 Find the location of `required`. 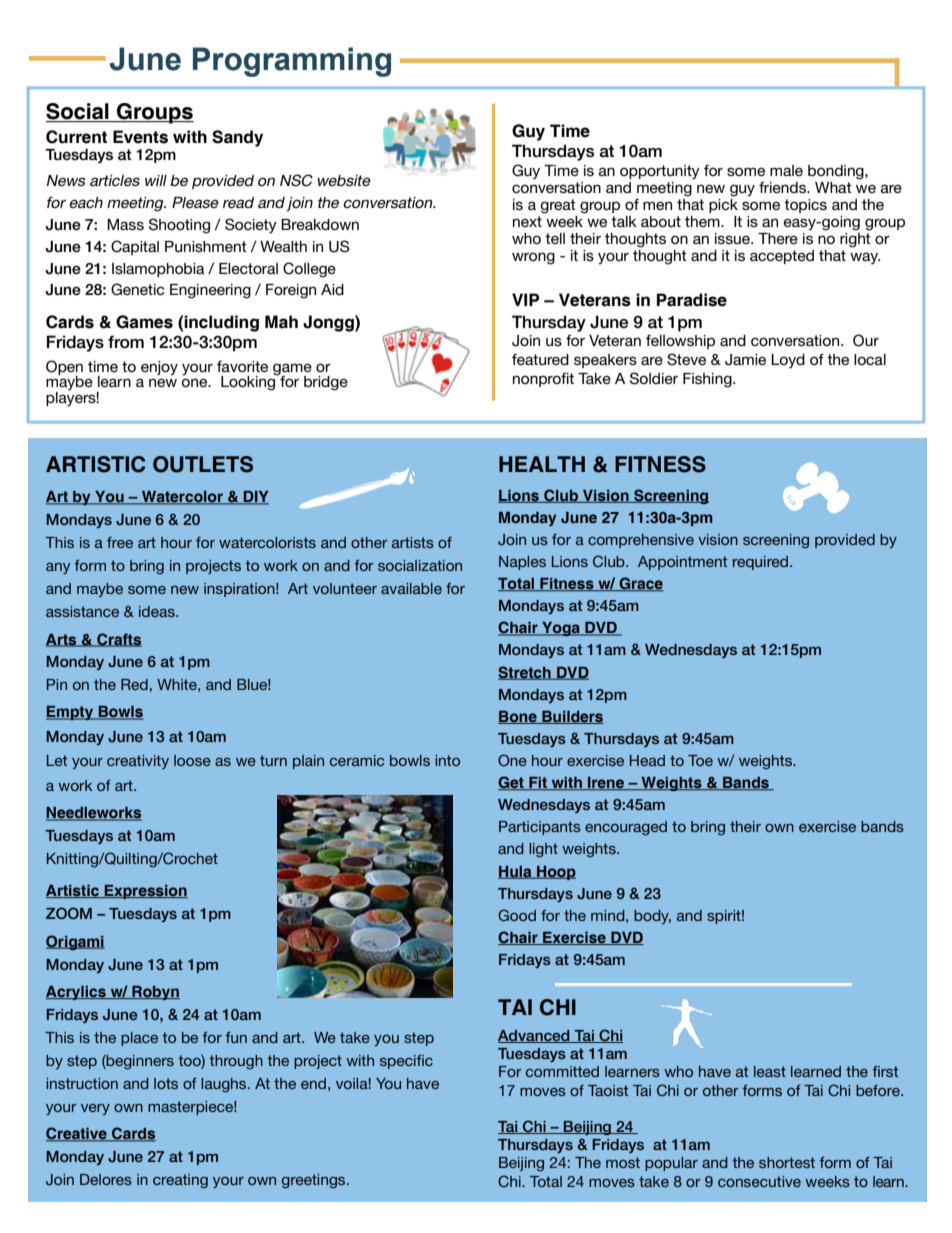

required is located at coordinates (762, 563).
